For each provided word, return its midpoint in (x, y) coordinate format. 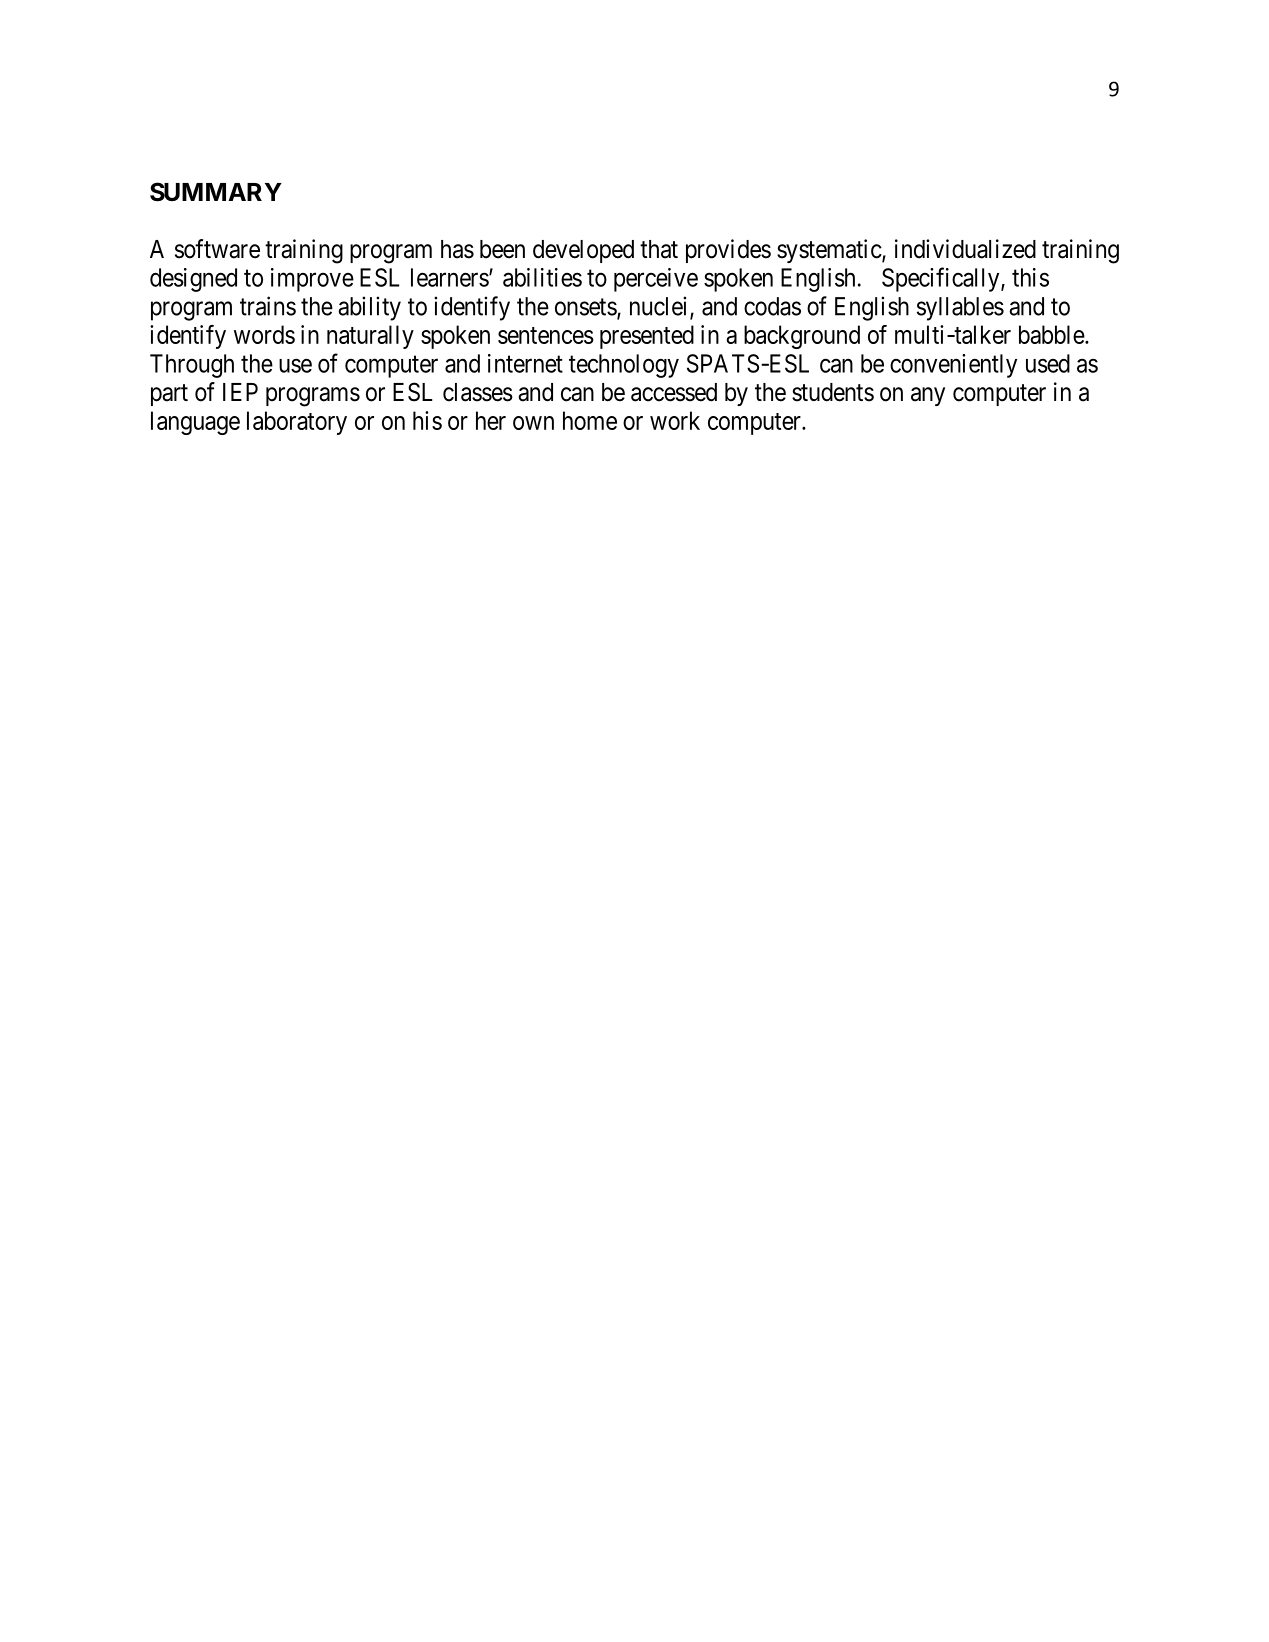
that (659, 249)
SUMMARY (216, 192)
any (928, 396)
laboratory (297, 423)
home (590, 420)
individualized (965, 249)
